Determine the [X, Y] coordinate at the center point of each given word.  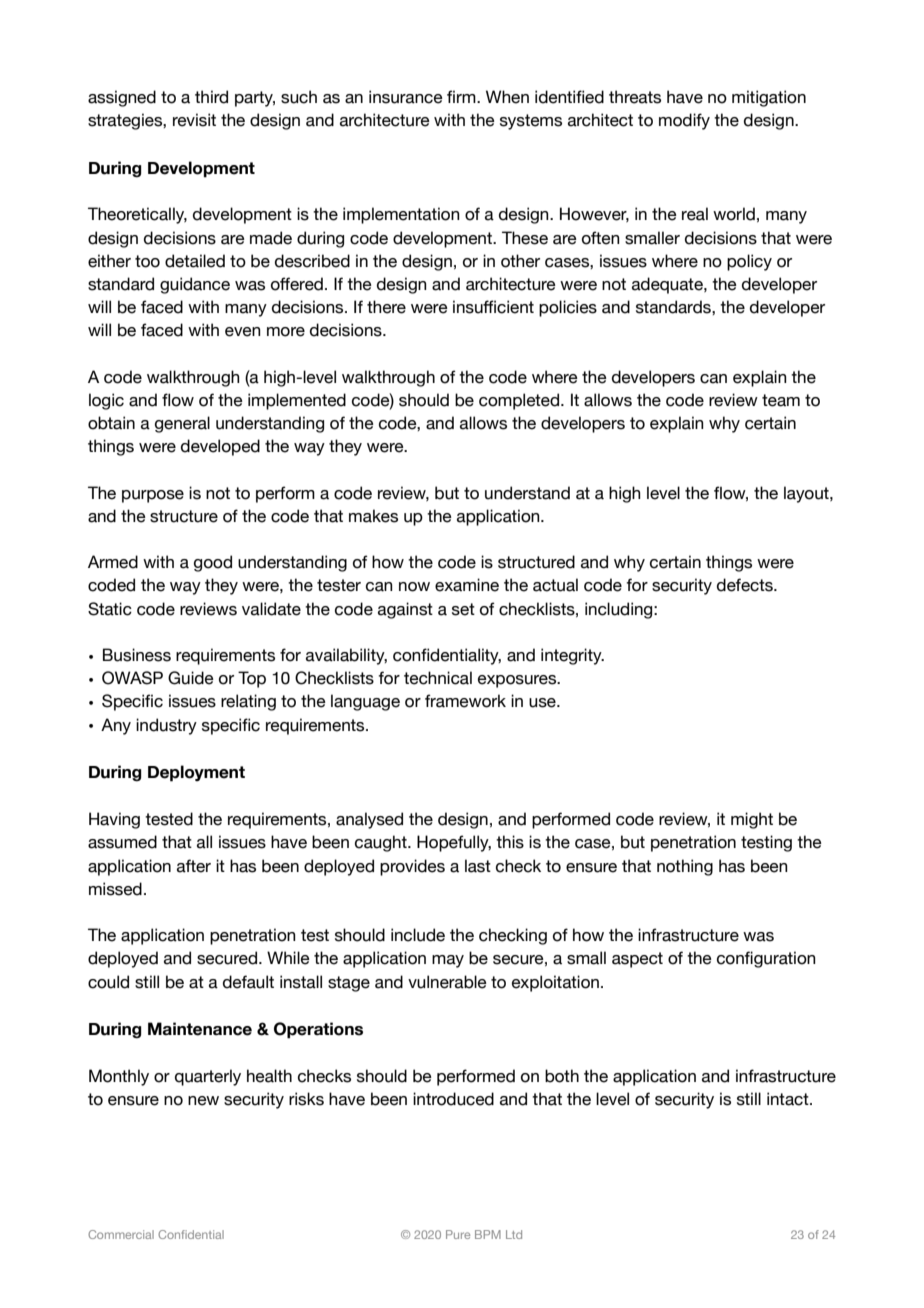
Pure [458, 1234]
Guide [191, 678]
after [194, 866]
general [182, 424]
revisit [194, 120]
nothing [685, 867]
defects [746, 585]
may [448, 961]
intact [789, 1099]
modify [684, 121]
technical [438, 678]
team [781, 400]
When [507, 97]
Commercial [121, 1234]
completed [520, 401]
